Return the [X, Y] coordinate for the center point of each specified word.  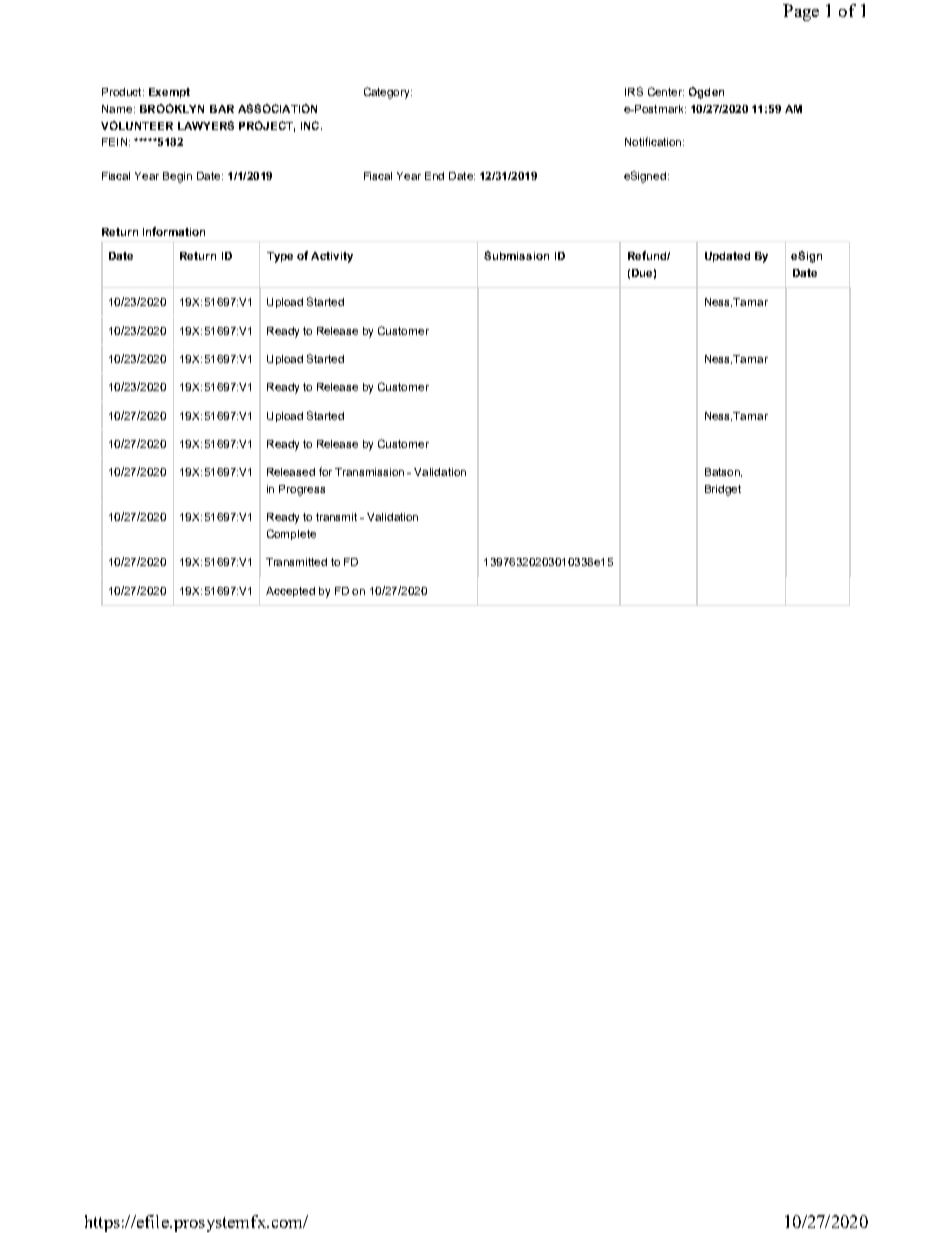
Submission [516, 255]
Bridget [723, 490]
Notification [653, 141]
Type [280, 257]
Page [801, 12]
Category [388, 93]
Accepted [290, 592]
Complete [291, 534]
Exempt [169, 93]
